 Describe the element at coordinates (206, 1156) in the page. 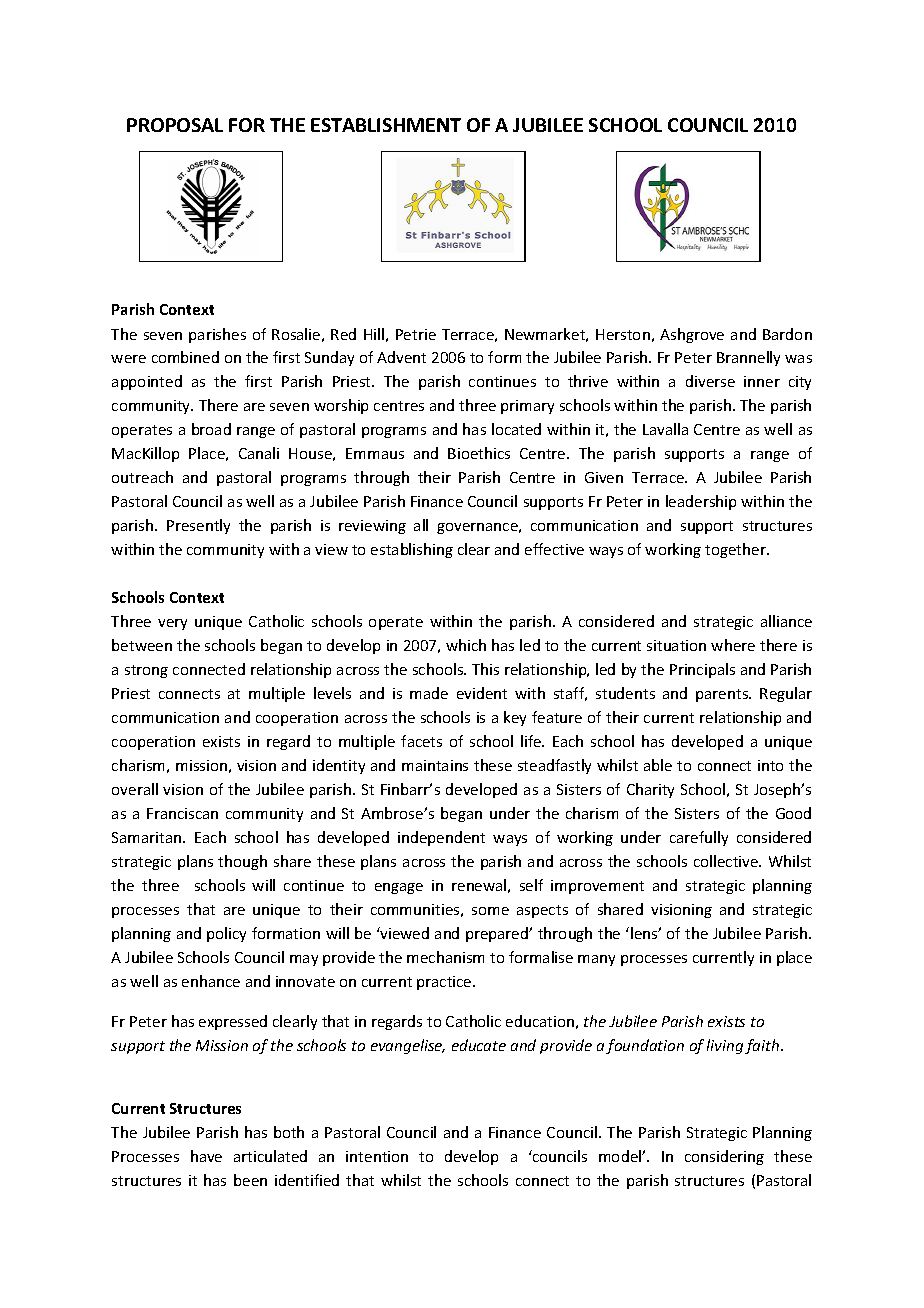

I see `have` at that location.
